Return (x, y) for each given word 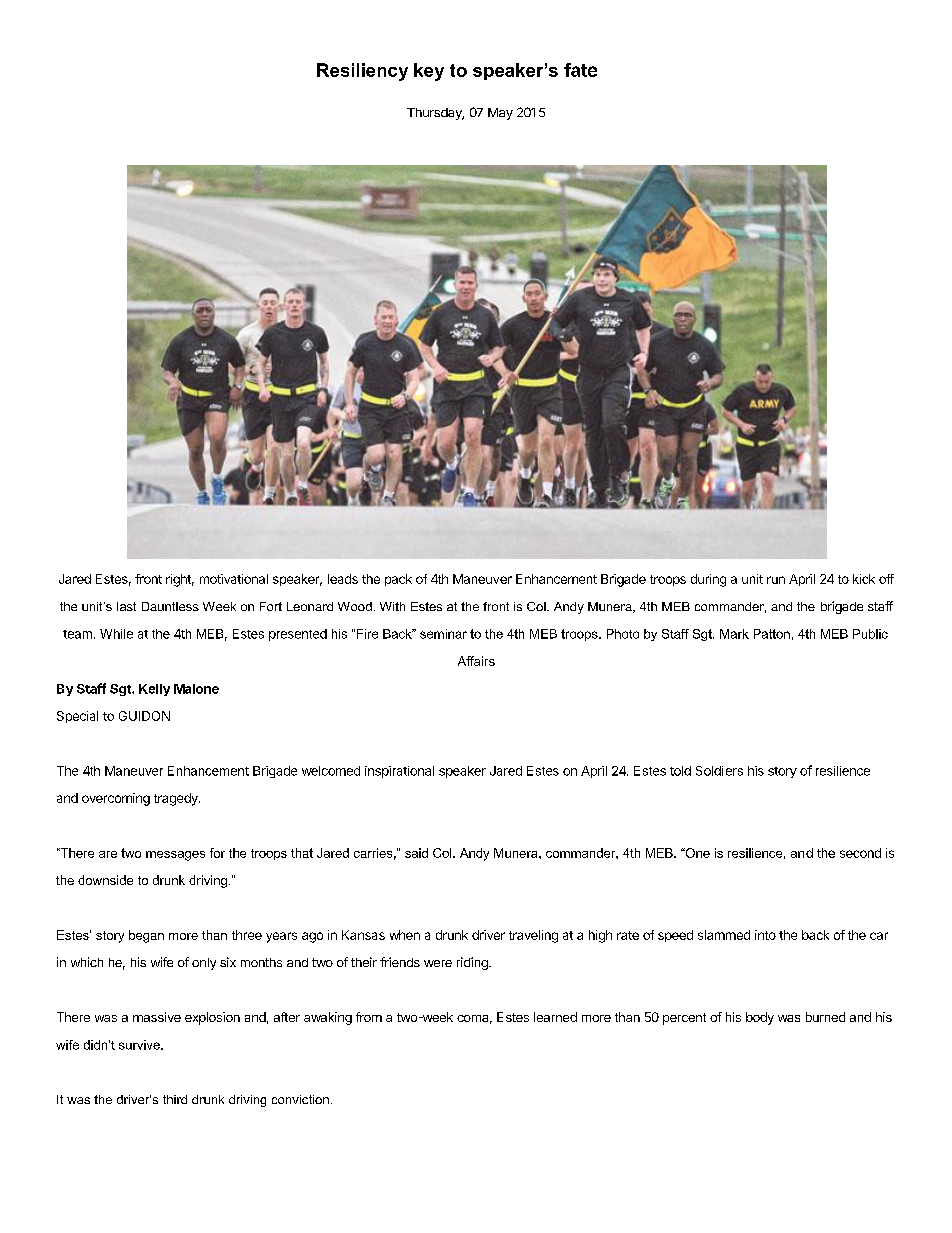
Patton (772, 634)
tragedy (177, 799)
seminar (443, 634)
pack (398, 580)
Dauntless (170, 606)
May (500, 114)
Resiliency (362, 72)
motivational (234, 579)
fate (580, 70)
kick (864, 579)
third (175, 1099)
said (416, 853)
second (860, 853)
